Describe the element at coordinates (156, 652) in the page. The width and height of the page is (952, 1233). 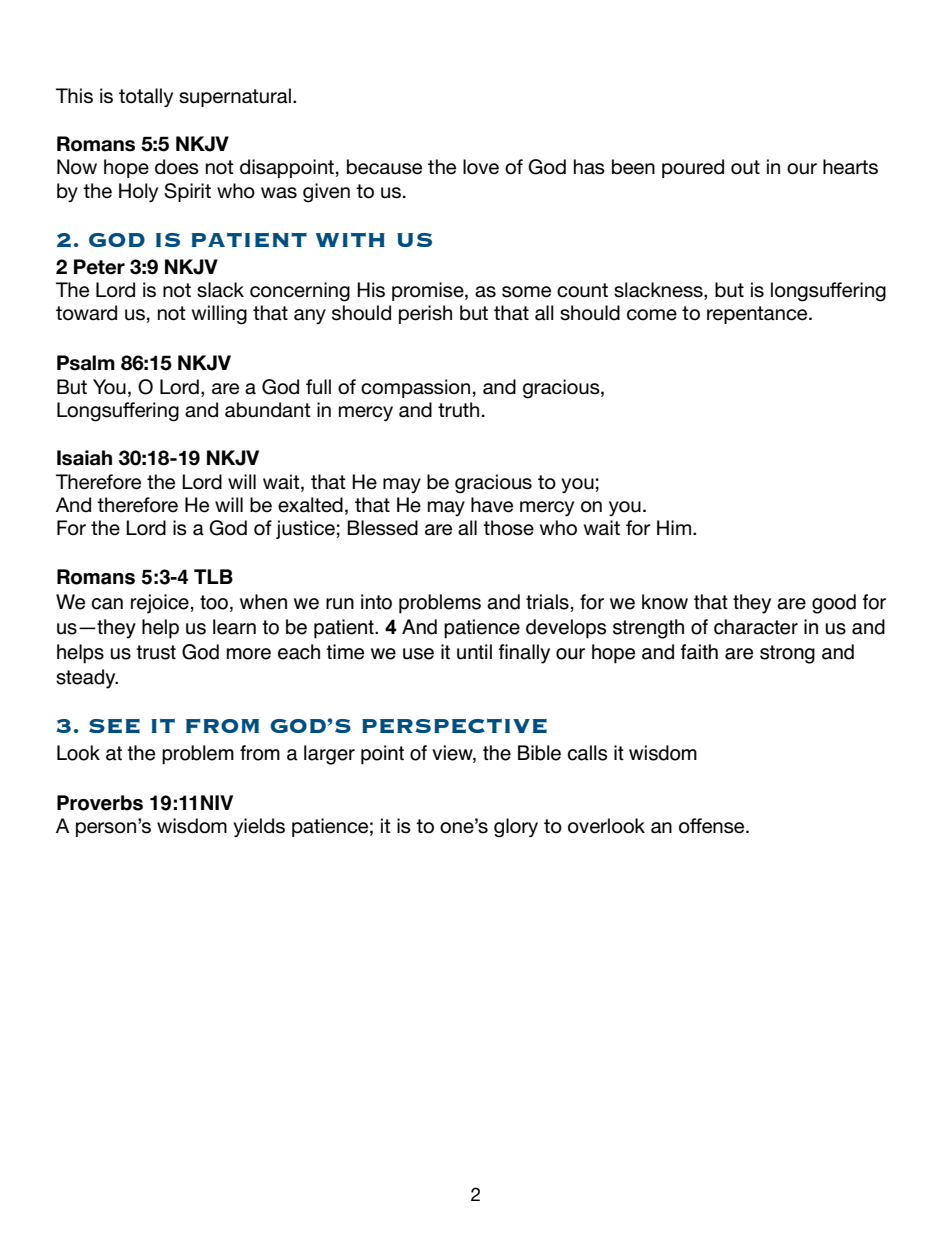
I see `trust` at that location.
